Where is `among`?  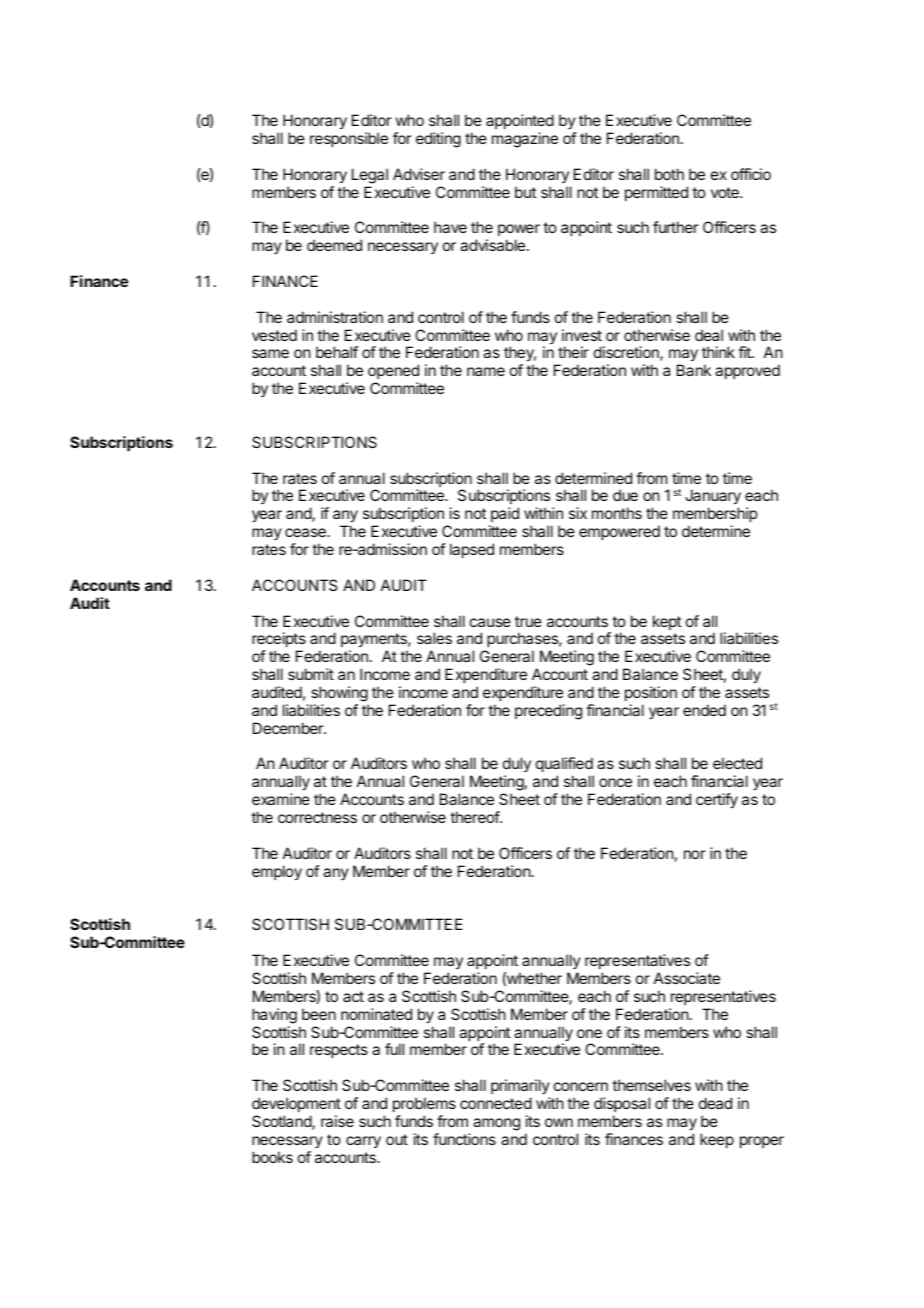
among is located at coordinates (496, 1124).
